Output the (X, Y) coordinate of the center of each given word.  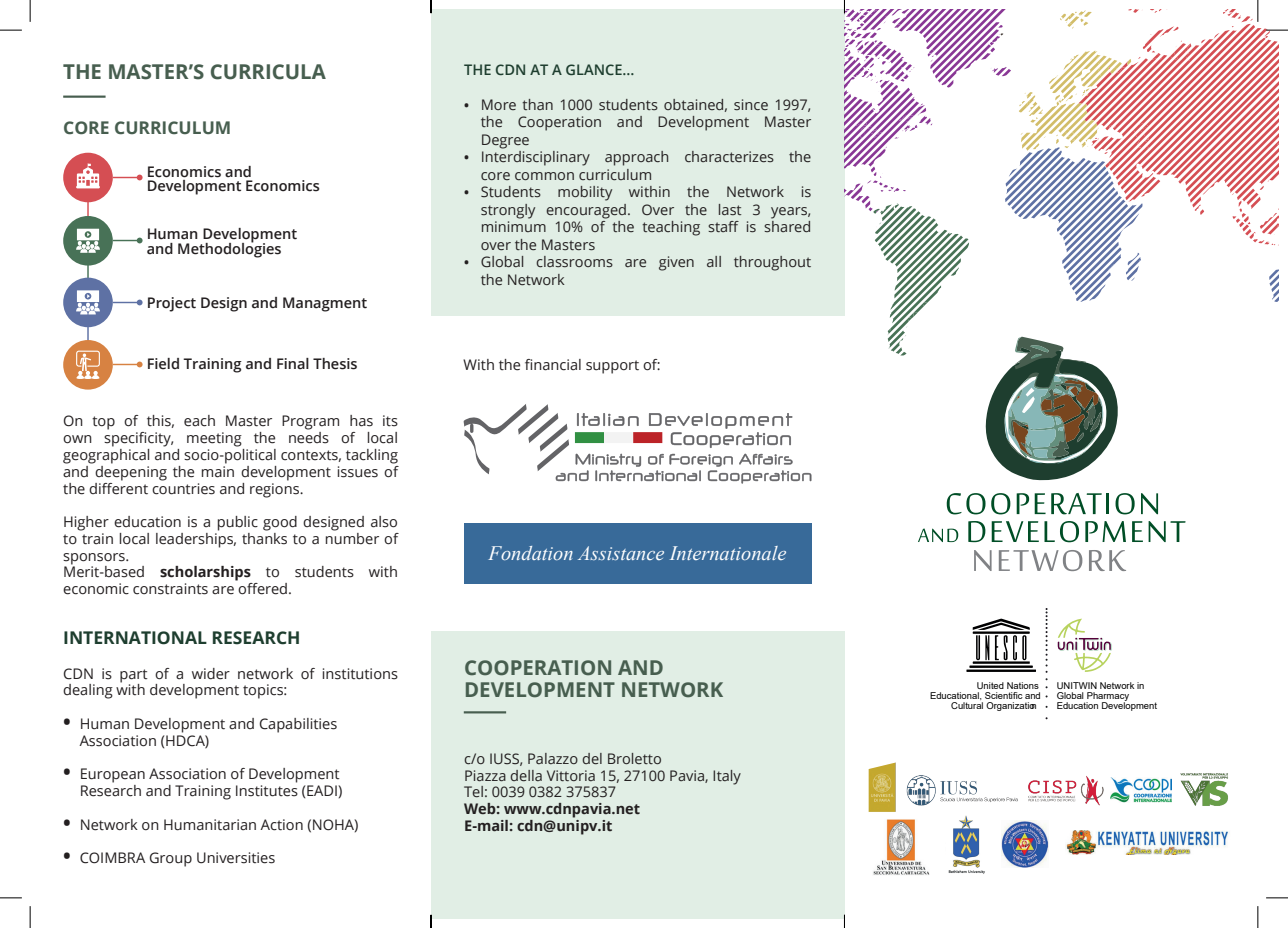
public (238, 523)
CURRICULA (268, 72)
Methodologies (229, 249)
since (751, 104)
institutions (360, 674)
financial (553, 365)
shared (787, 225)
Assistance (621, 553)
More (499, 104)
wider (211, 674)
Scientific (1004, 695)
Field (163, 364)
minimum (514, 226)
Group (171, 859)
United (990, 685)
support (612, 367)
